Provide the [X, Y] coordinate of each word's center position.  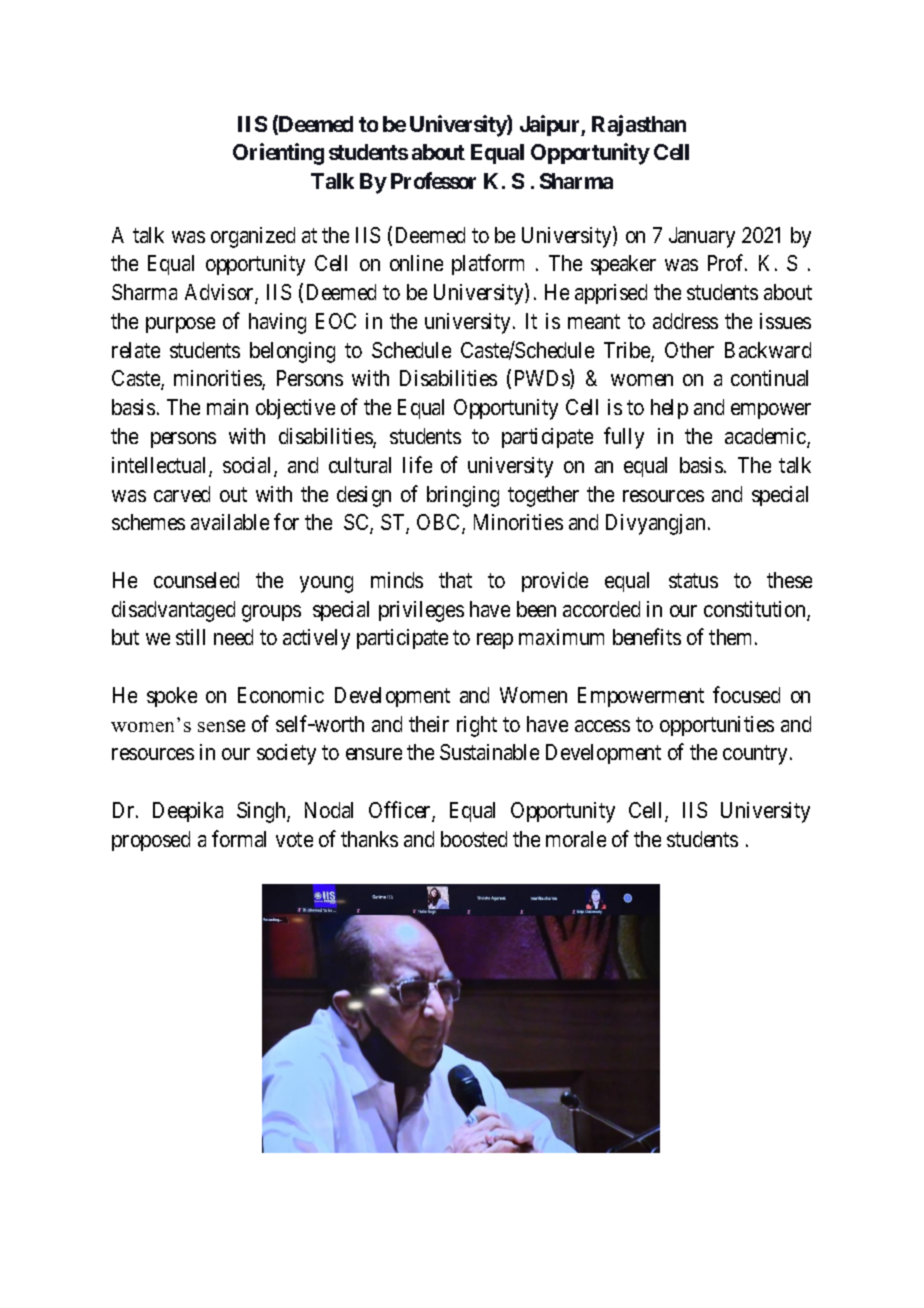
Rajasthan [639, 125]
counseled [196, 580]
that [455, 580]
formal [239, 838]
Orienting [278, 154]
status [693, 580]
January [702, 237]
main [227, 407]
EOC [336, 321]
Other [689, 350]
